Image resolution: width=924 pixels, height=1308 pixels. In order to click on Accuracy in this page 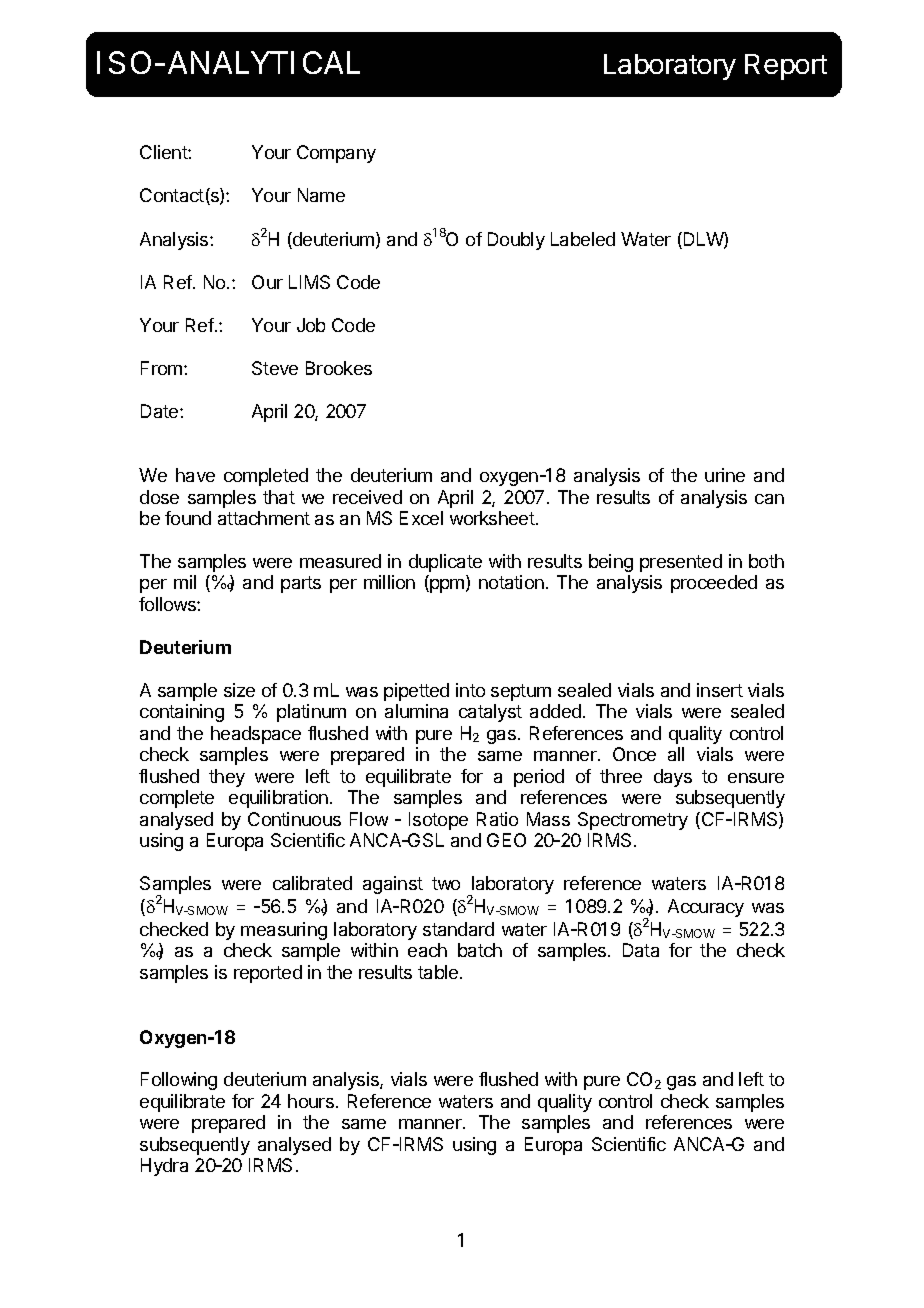, I will do `click(706, 908)`.
